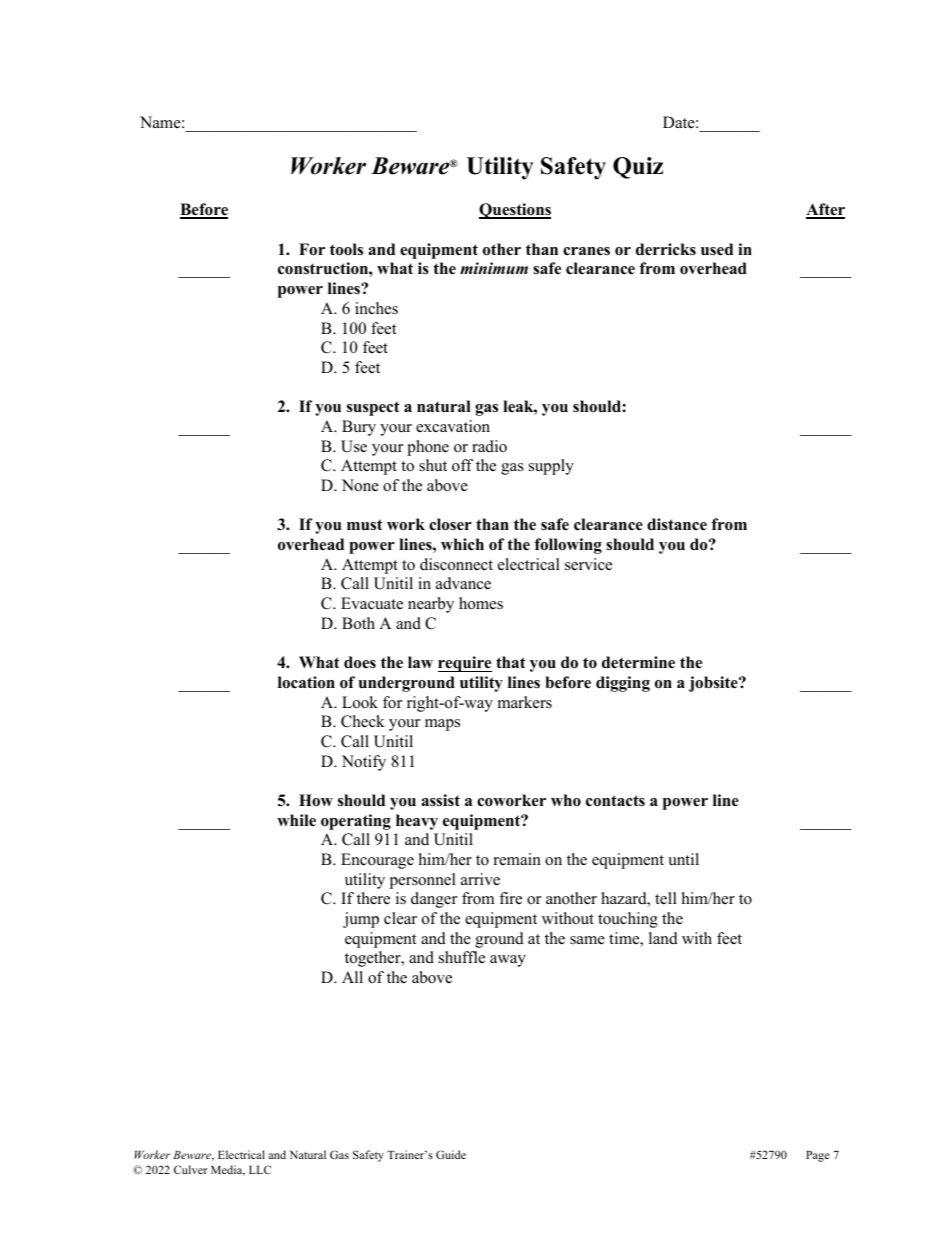 Image resolution: width=952 pixels, height=1233 pixels. What do you see at coordinates (511, 662) in the screenshot?
I see `that` at bounding box center [511, 662].
